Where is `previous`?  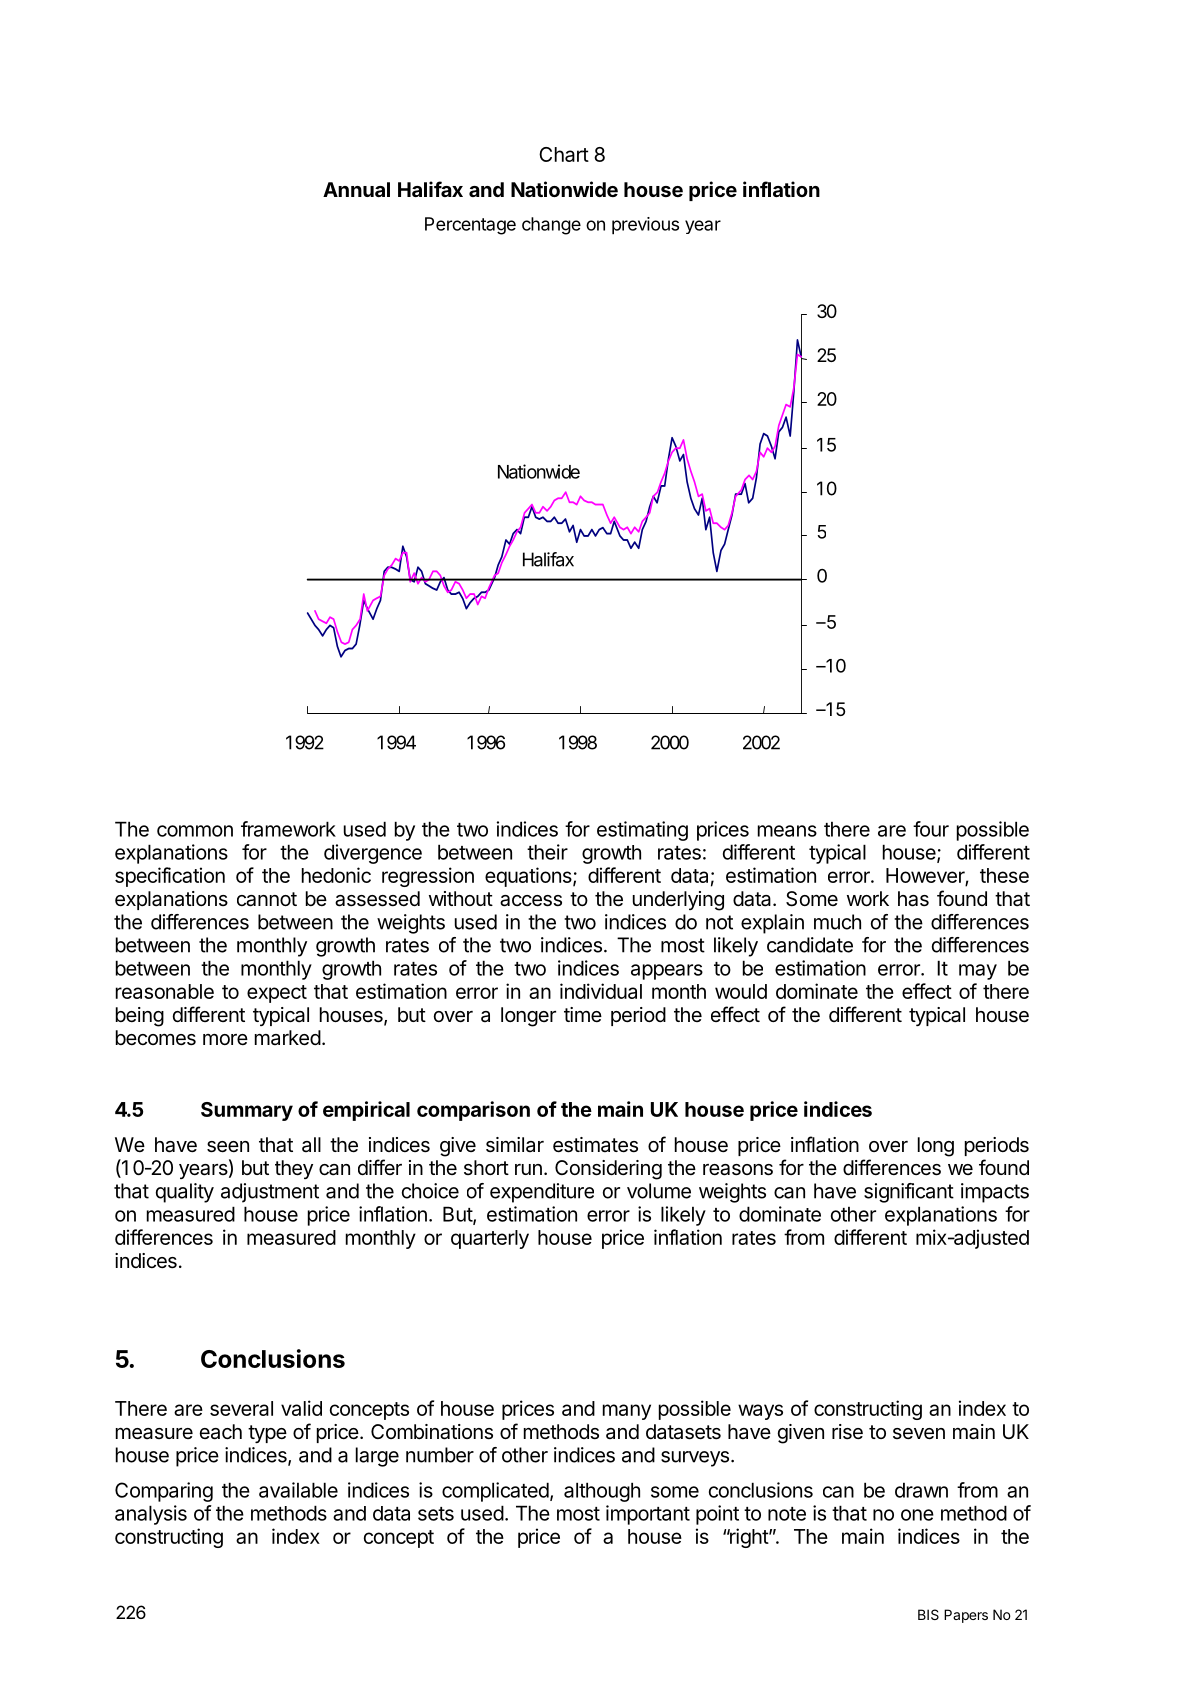 previous is located at coordinates (645, 226).
